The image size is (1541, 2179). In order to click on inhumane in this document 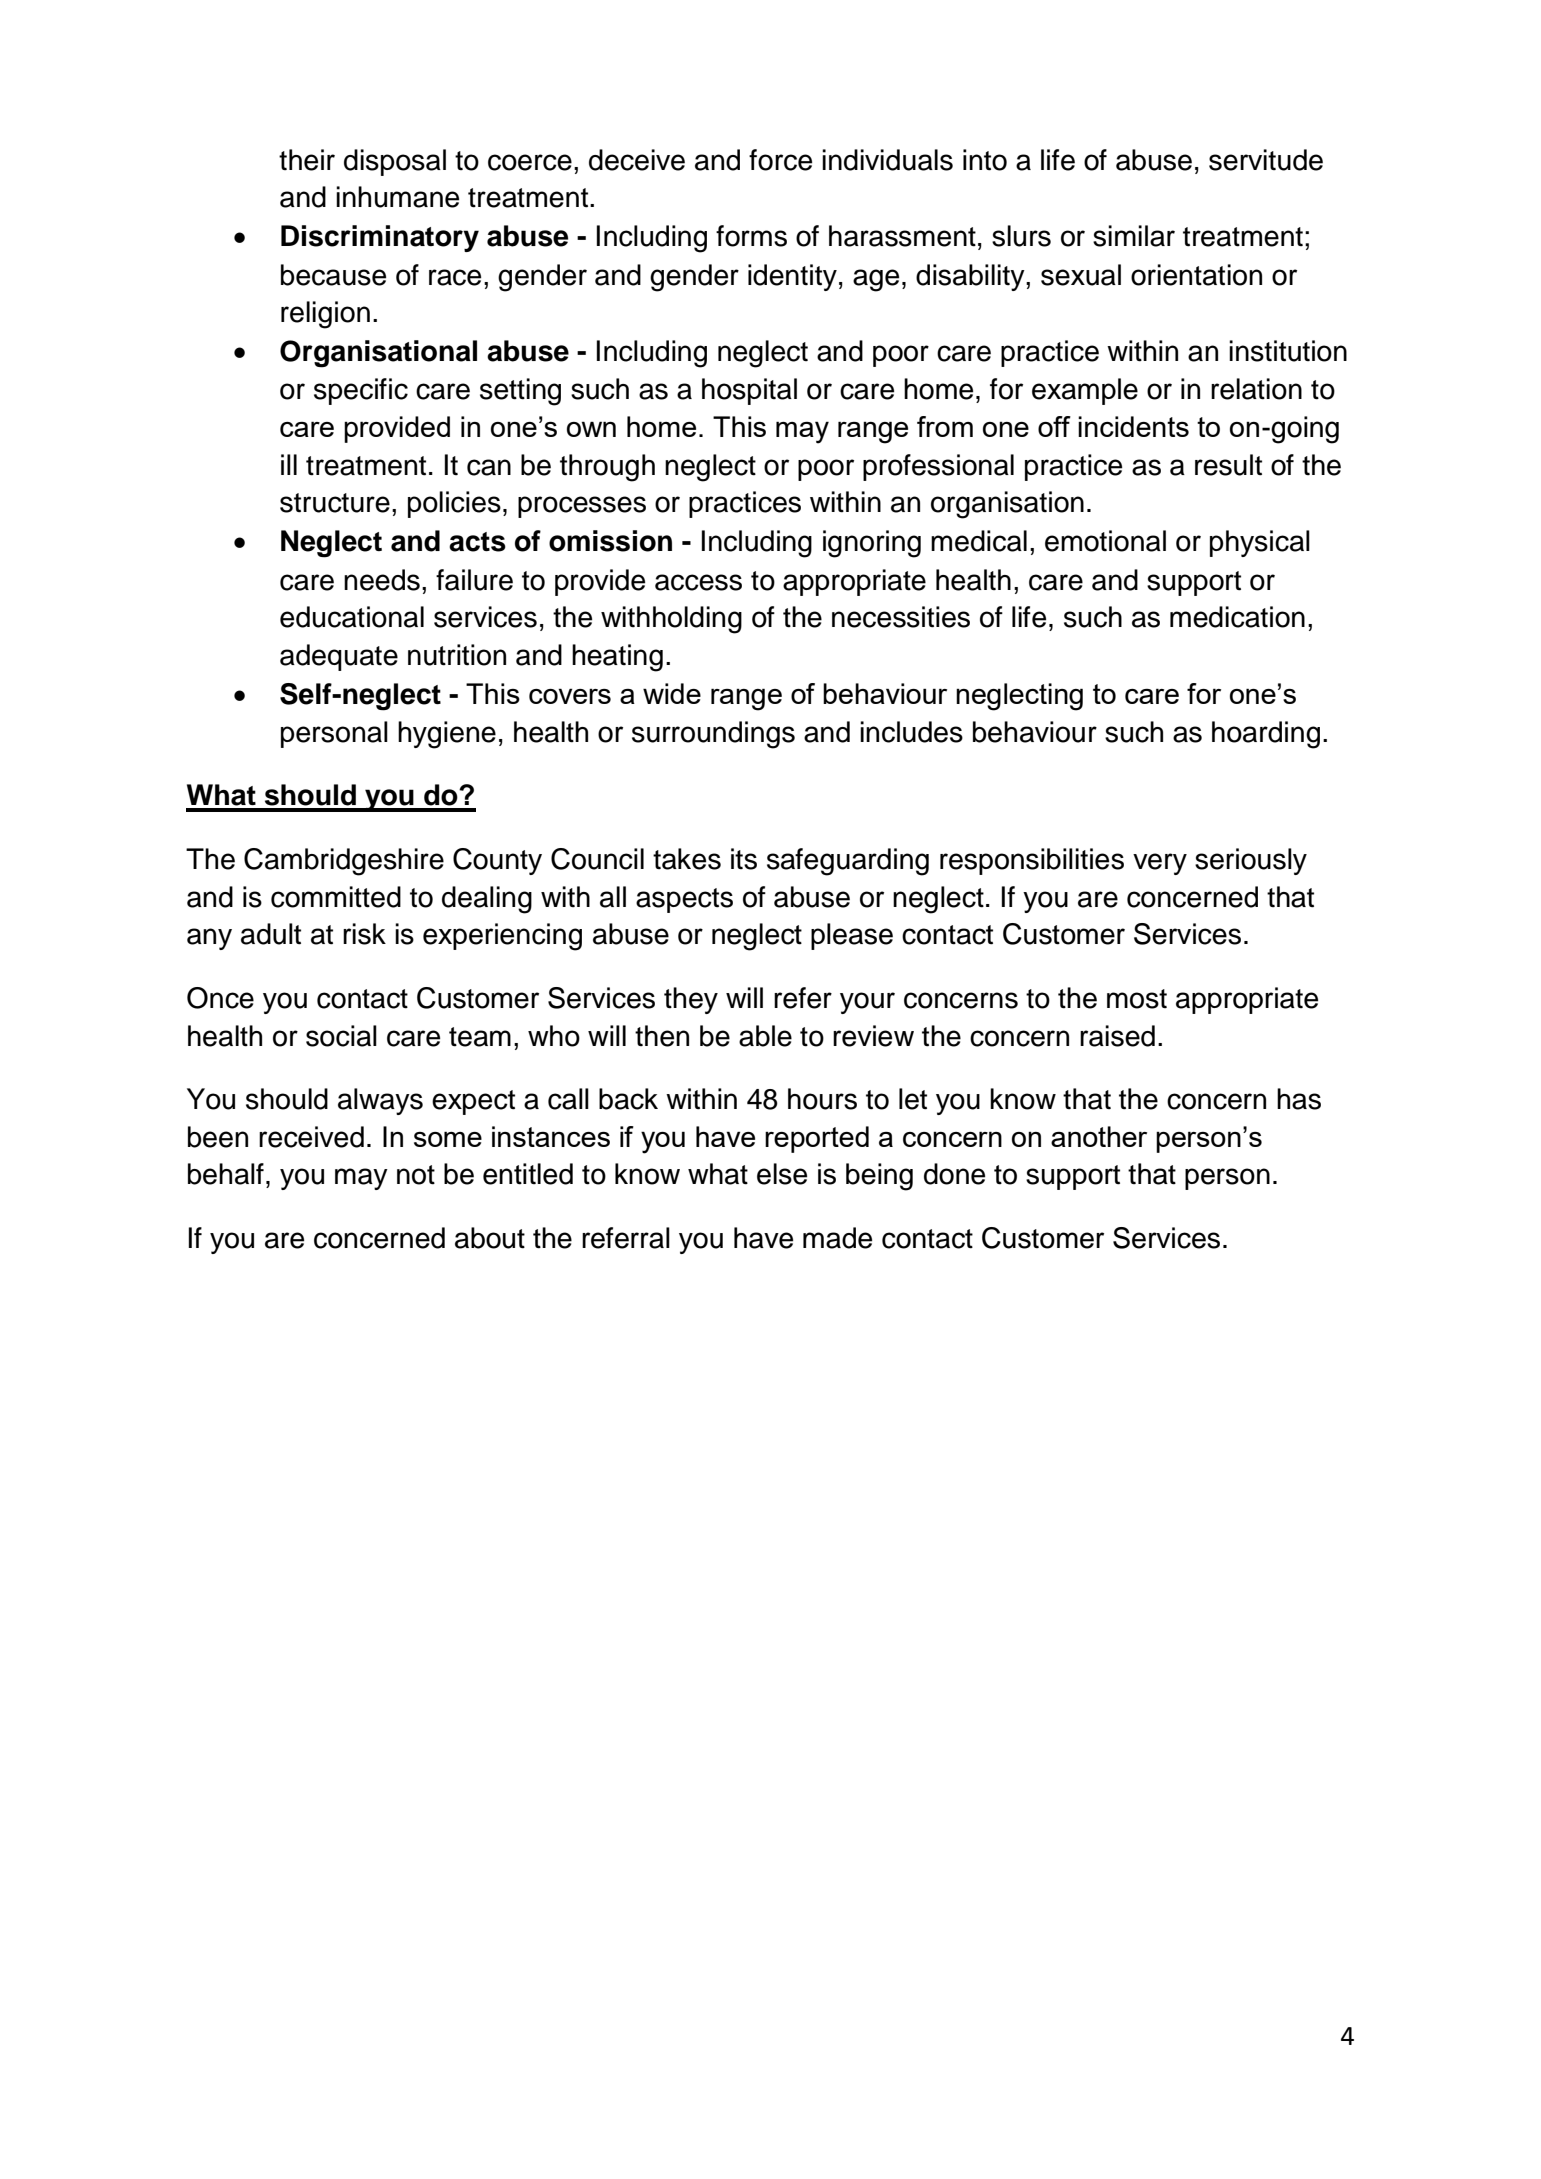, I will do `click(397, 197)`.
